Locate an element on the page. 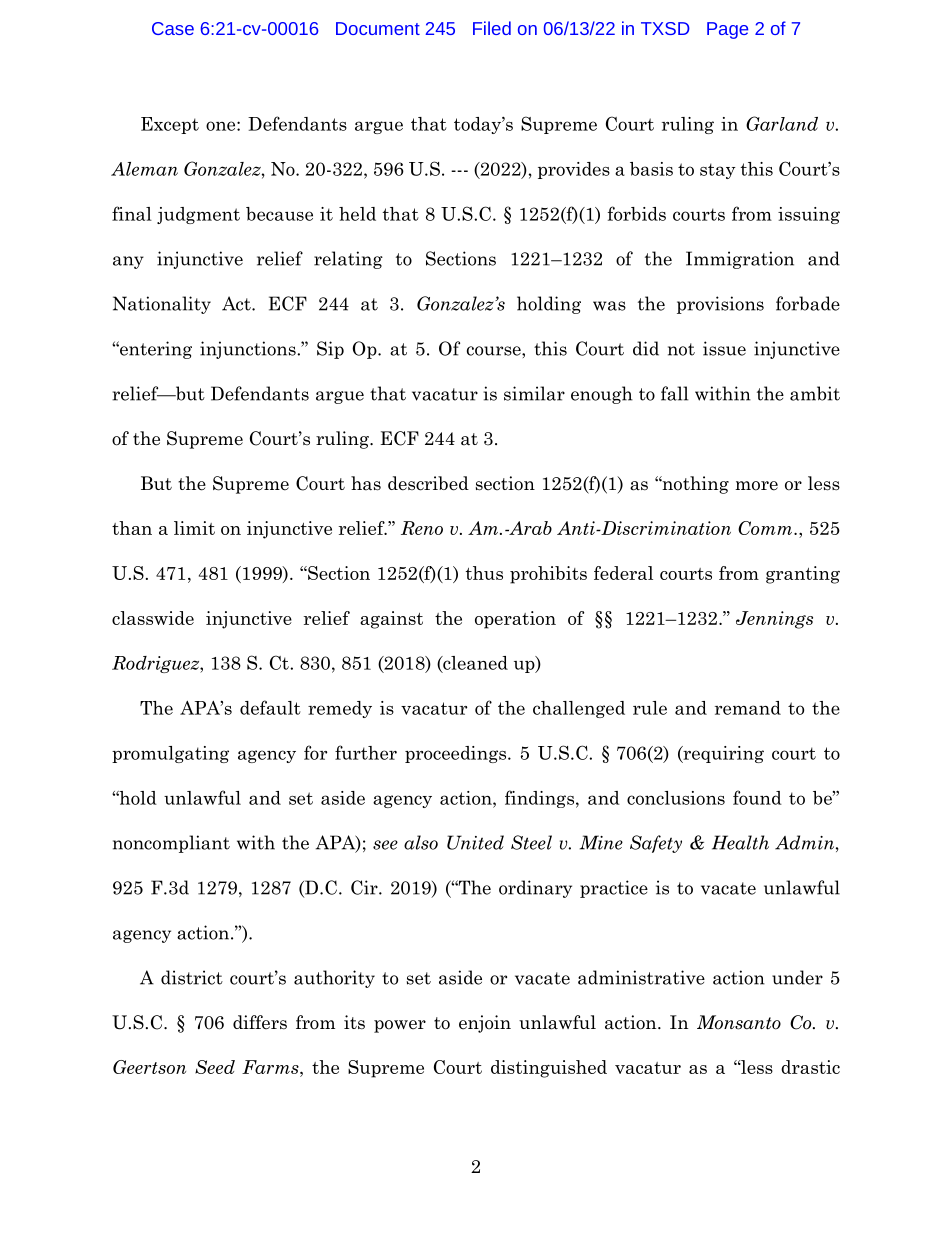  Comm is located at coordinates (766, 528).
